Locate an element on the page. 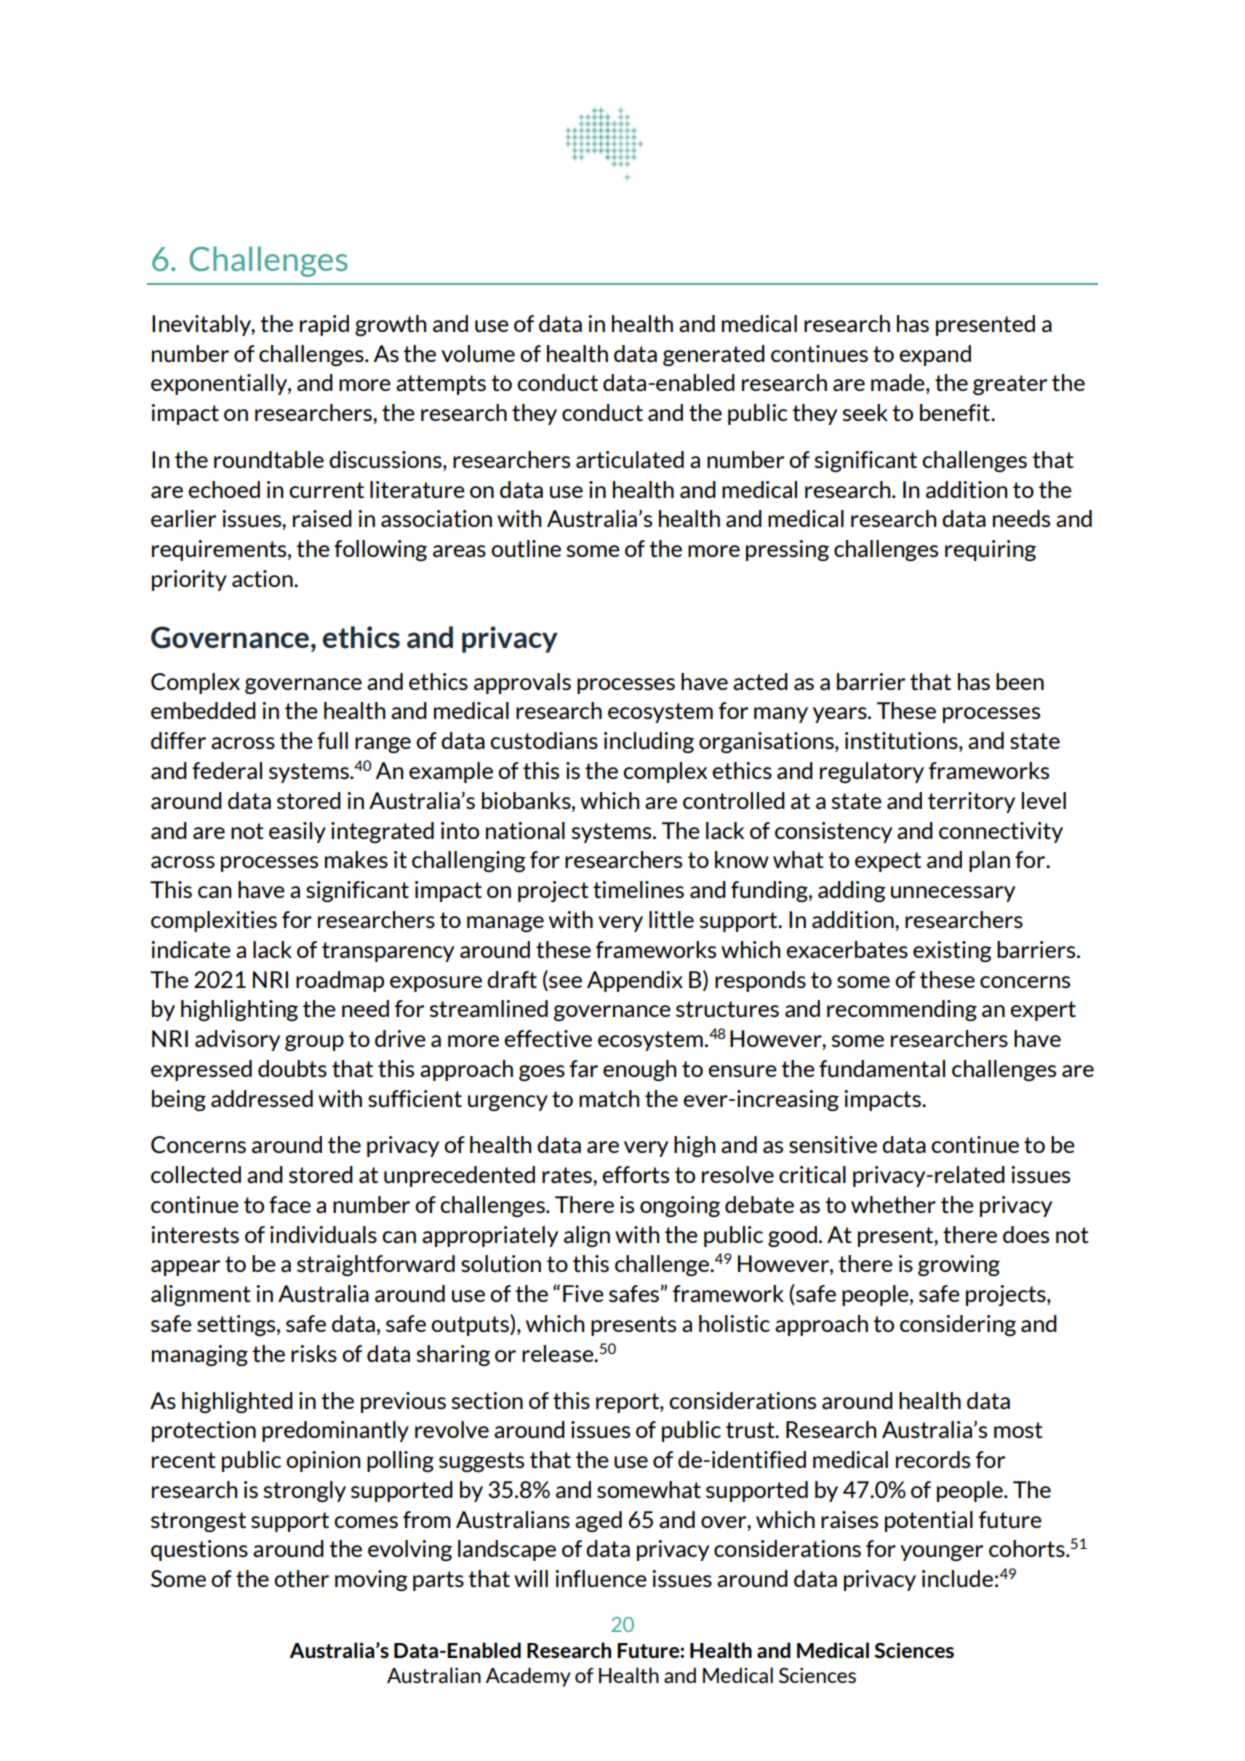 This document has width=1245, height=1761. efforts is located at coordinates (635, 1174).
